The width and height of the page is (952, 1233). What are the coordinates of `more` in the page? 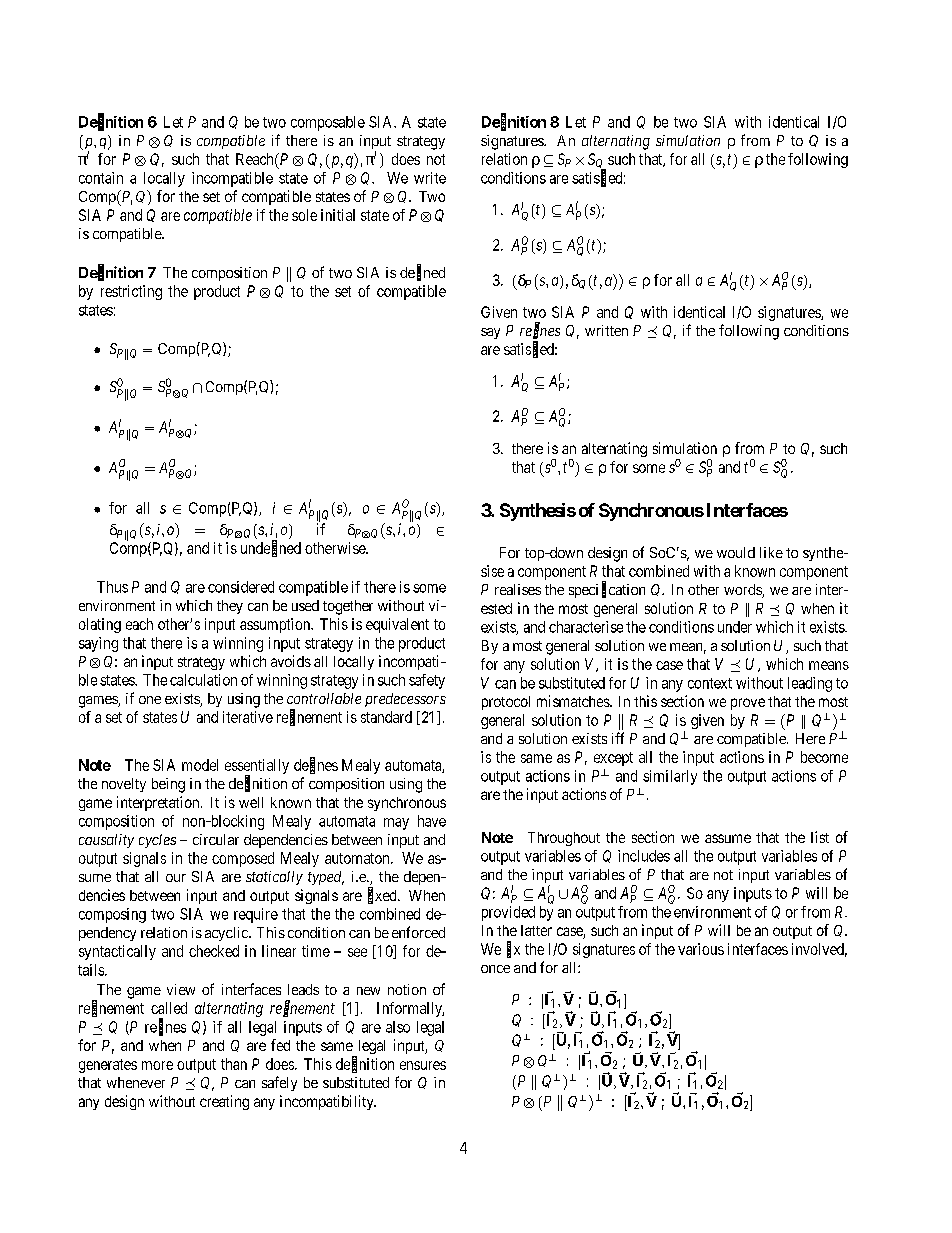 It's located at (157, 1065).
